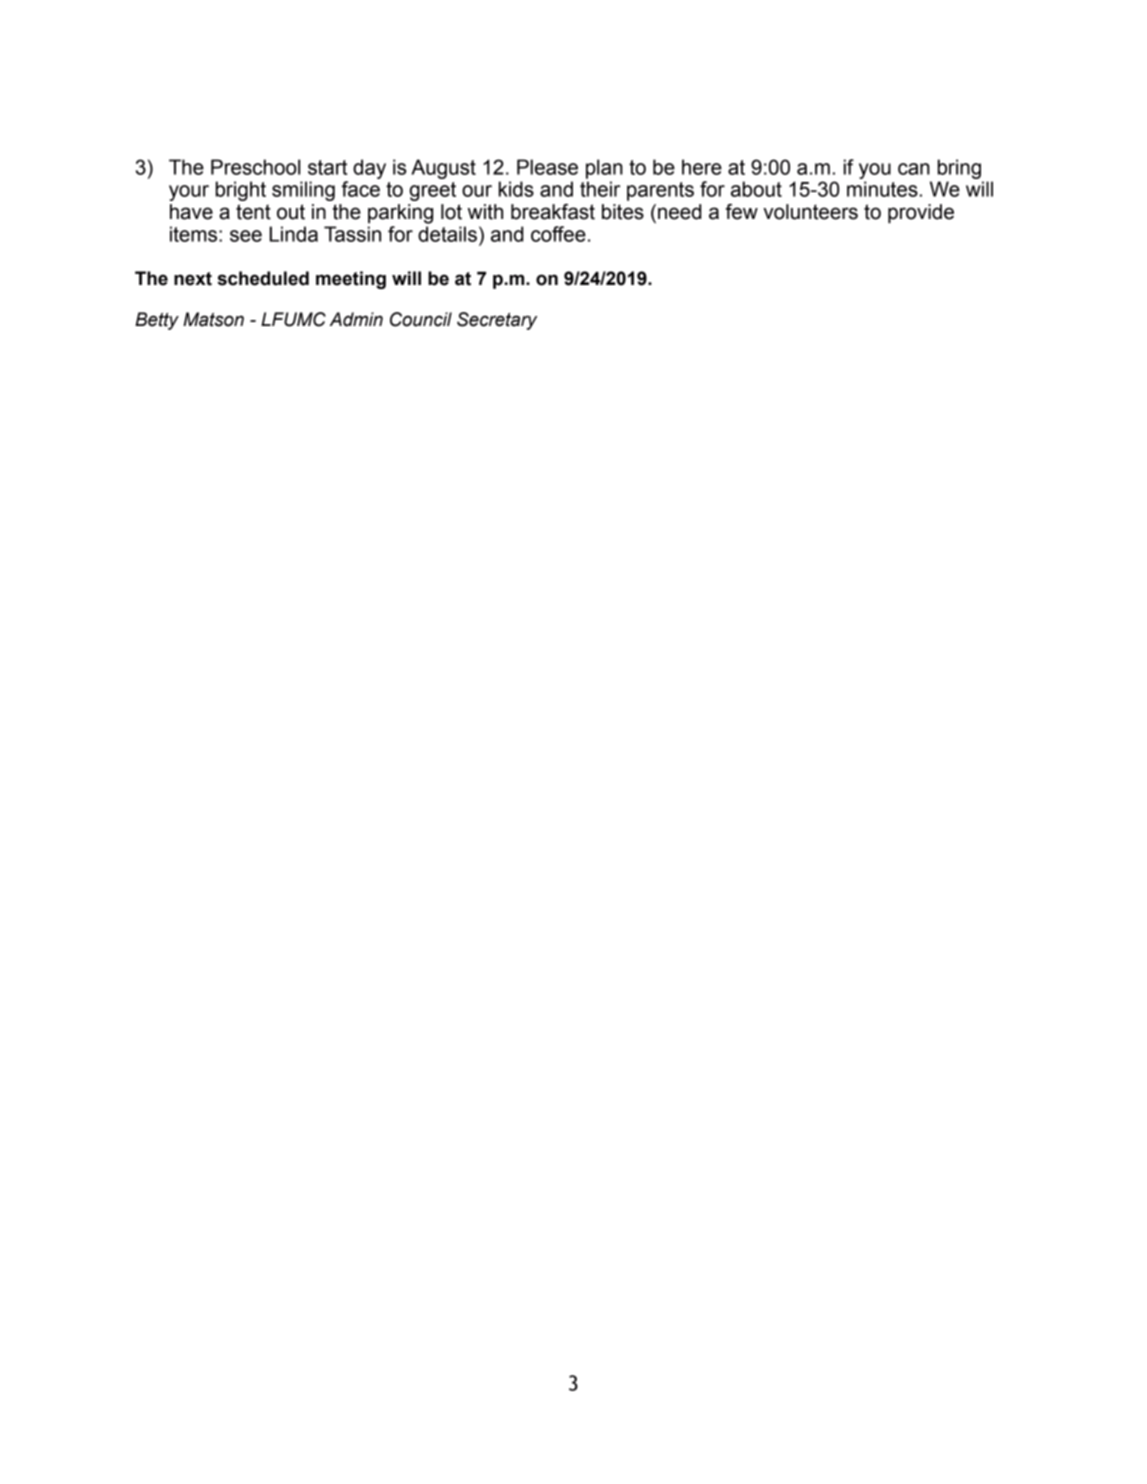  What do you see at coordinates (255, 167) in the page?
I see `Preschool` at bounding box center [255, 167].
